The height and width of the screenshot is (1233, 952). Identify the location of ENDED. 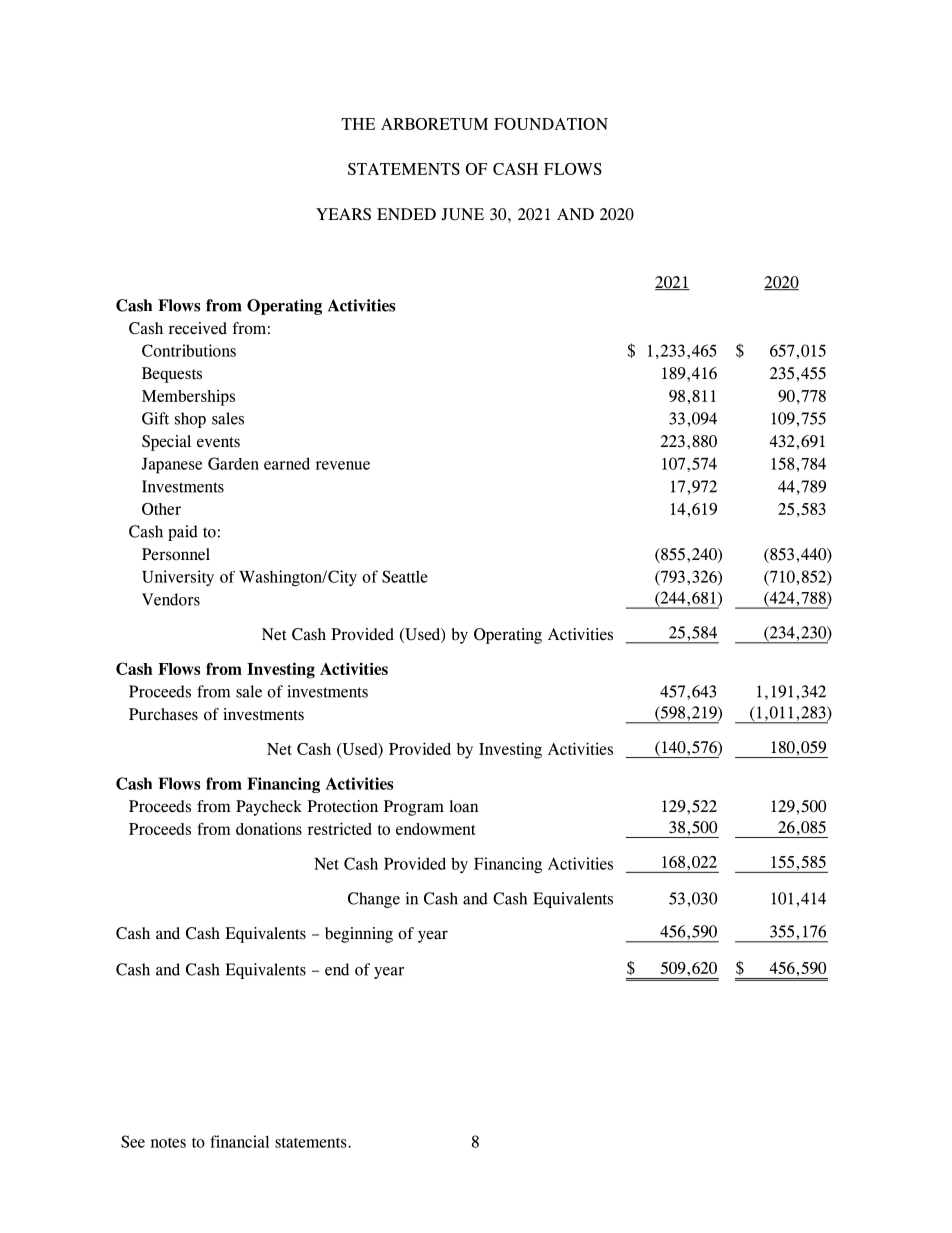
(406, 214).
